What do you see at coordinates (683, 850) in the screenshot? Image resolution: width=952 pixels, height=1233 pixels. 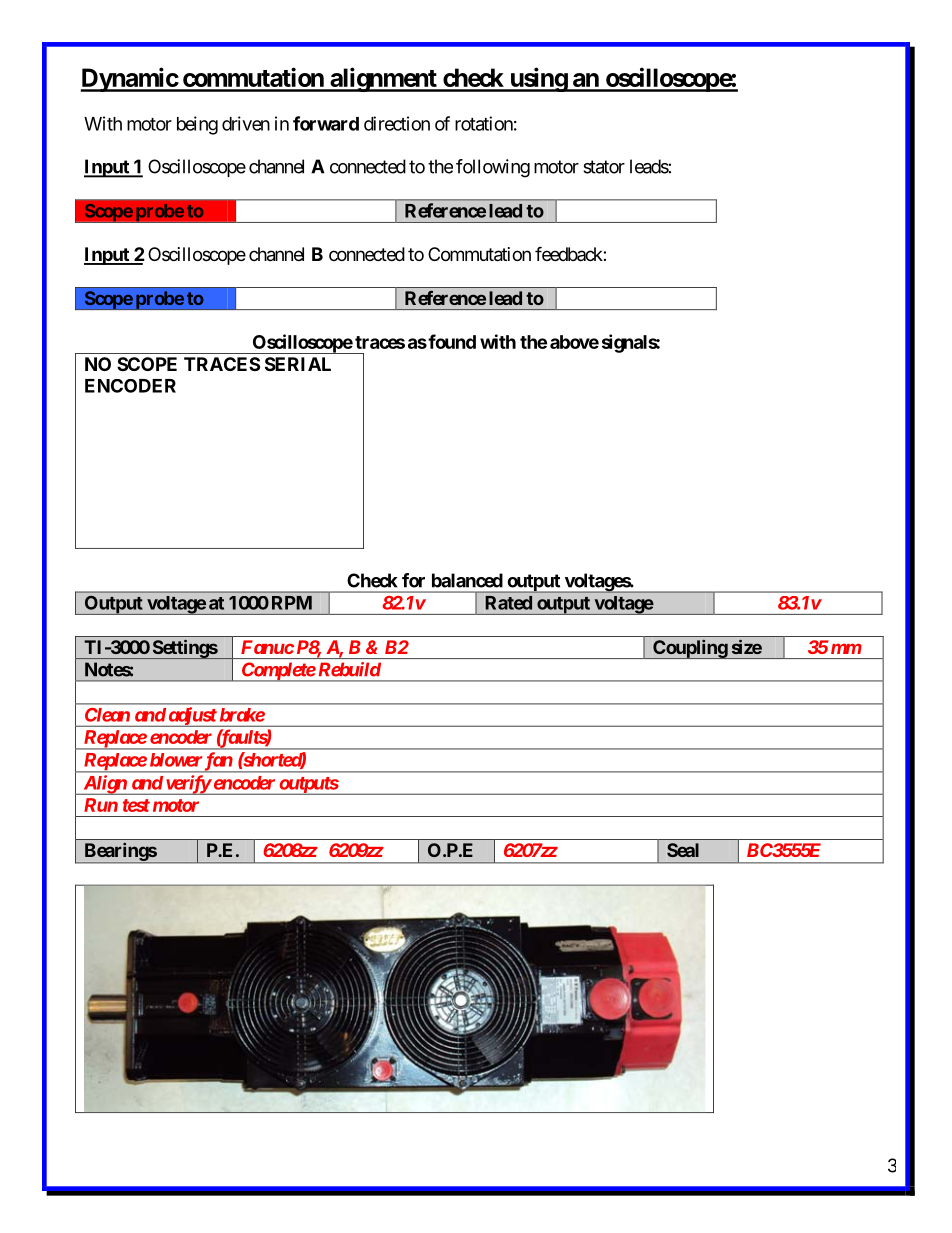 I see `Seal` at bounding box center [683, 850].
